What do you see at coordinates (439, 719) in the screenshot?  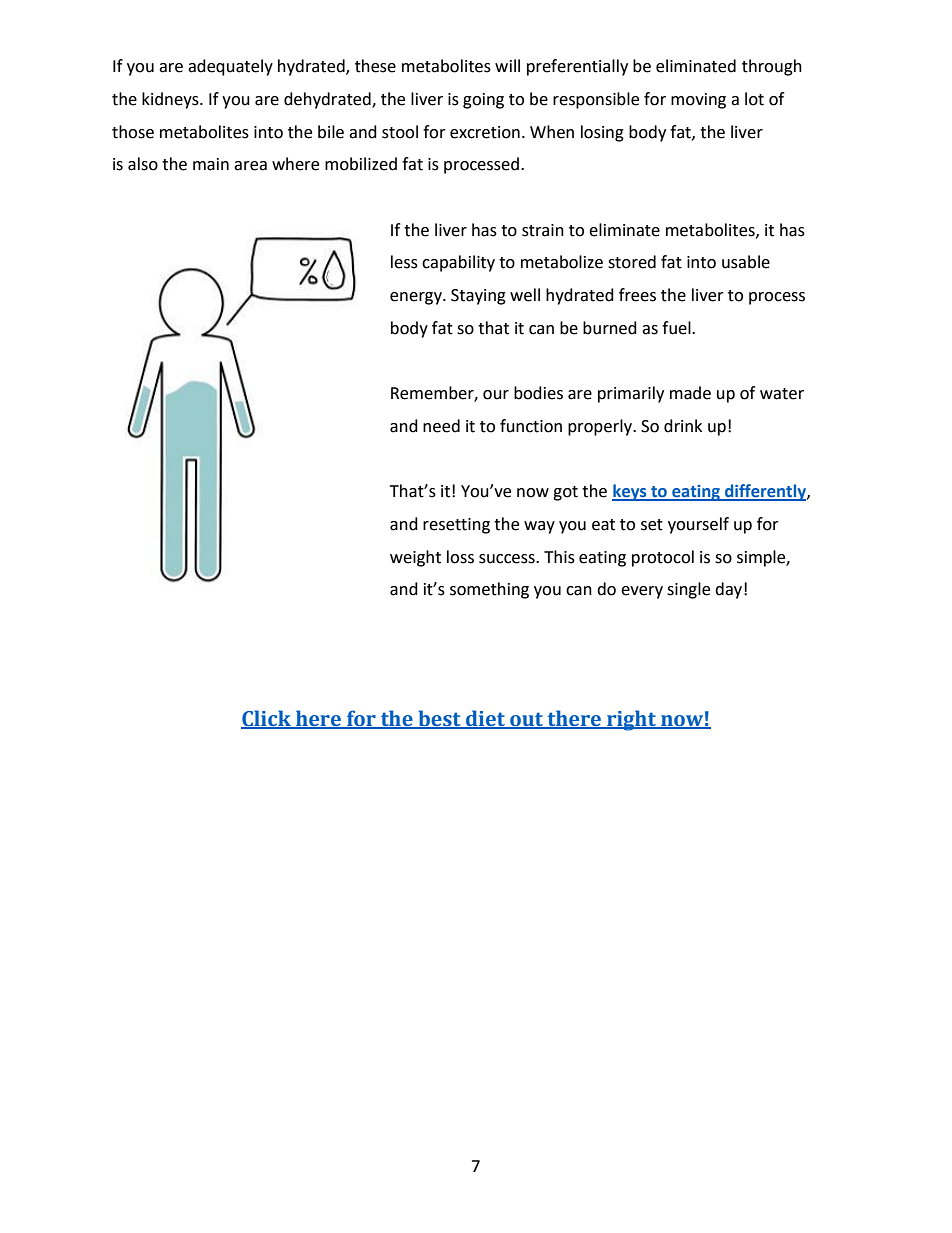 I see `best` at bounding box center [439, 719].
